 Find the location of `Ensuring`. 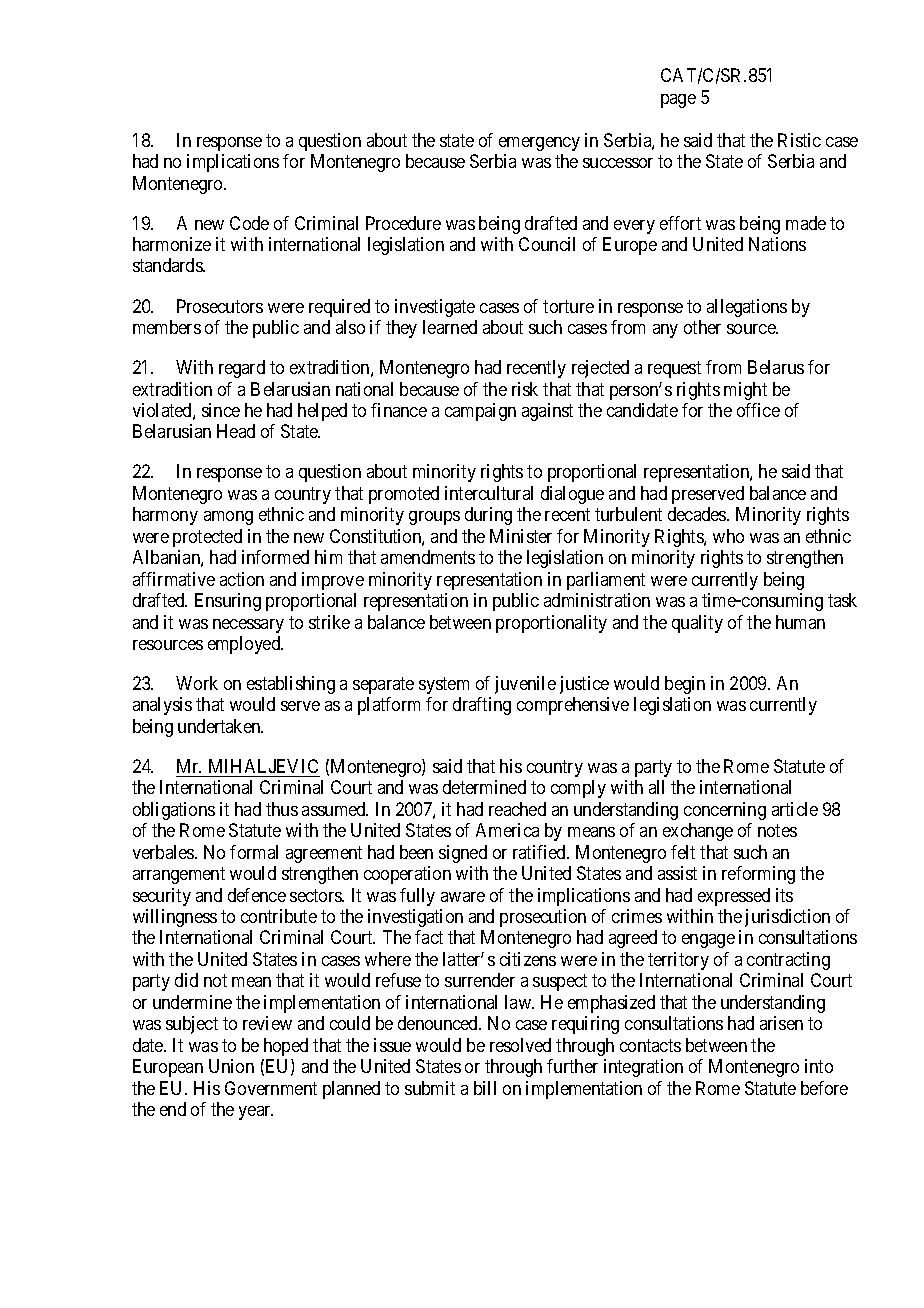

Ensuring is located at coordinates (228, 602).
